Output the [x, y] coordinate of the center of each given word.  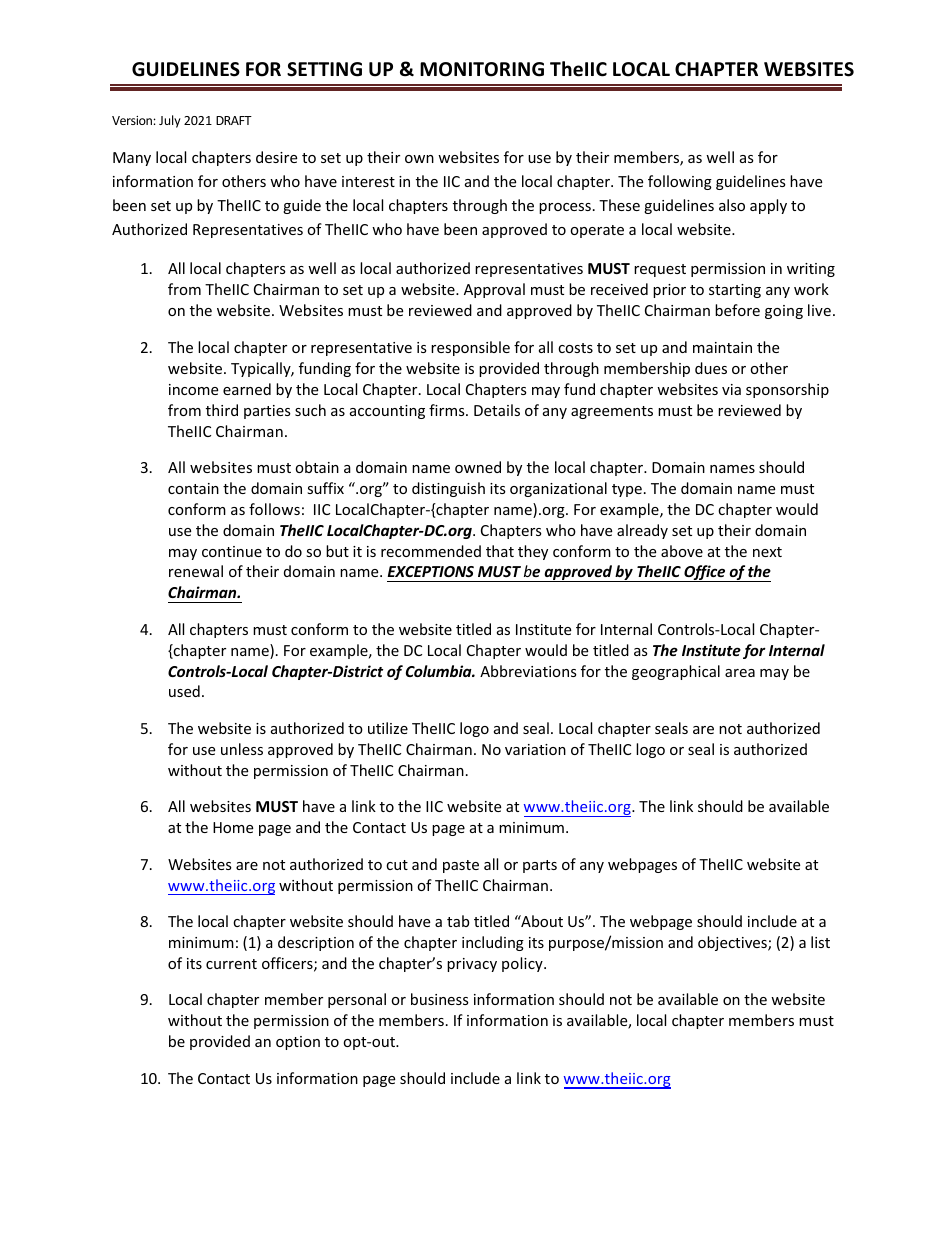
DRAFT [234, 120]
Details [497, 410]
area [740, 673]
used [184, 691]
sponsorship [787, 390]
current [231, 964]
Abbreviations [528, 671]
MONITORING [482, 69]
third [222, 410]
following [680, 182]
